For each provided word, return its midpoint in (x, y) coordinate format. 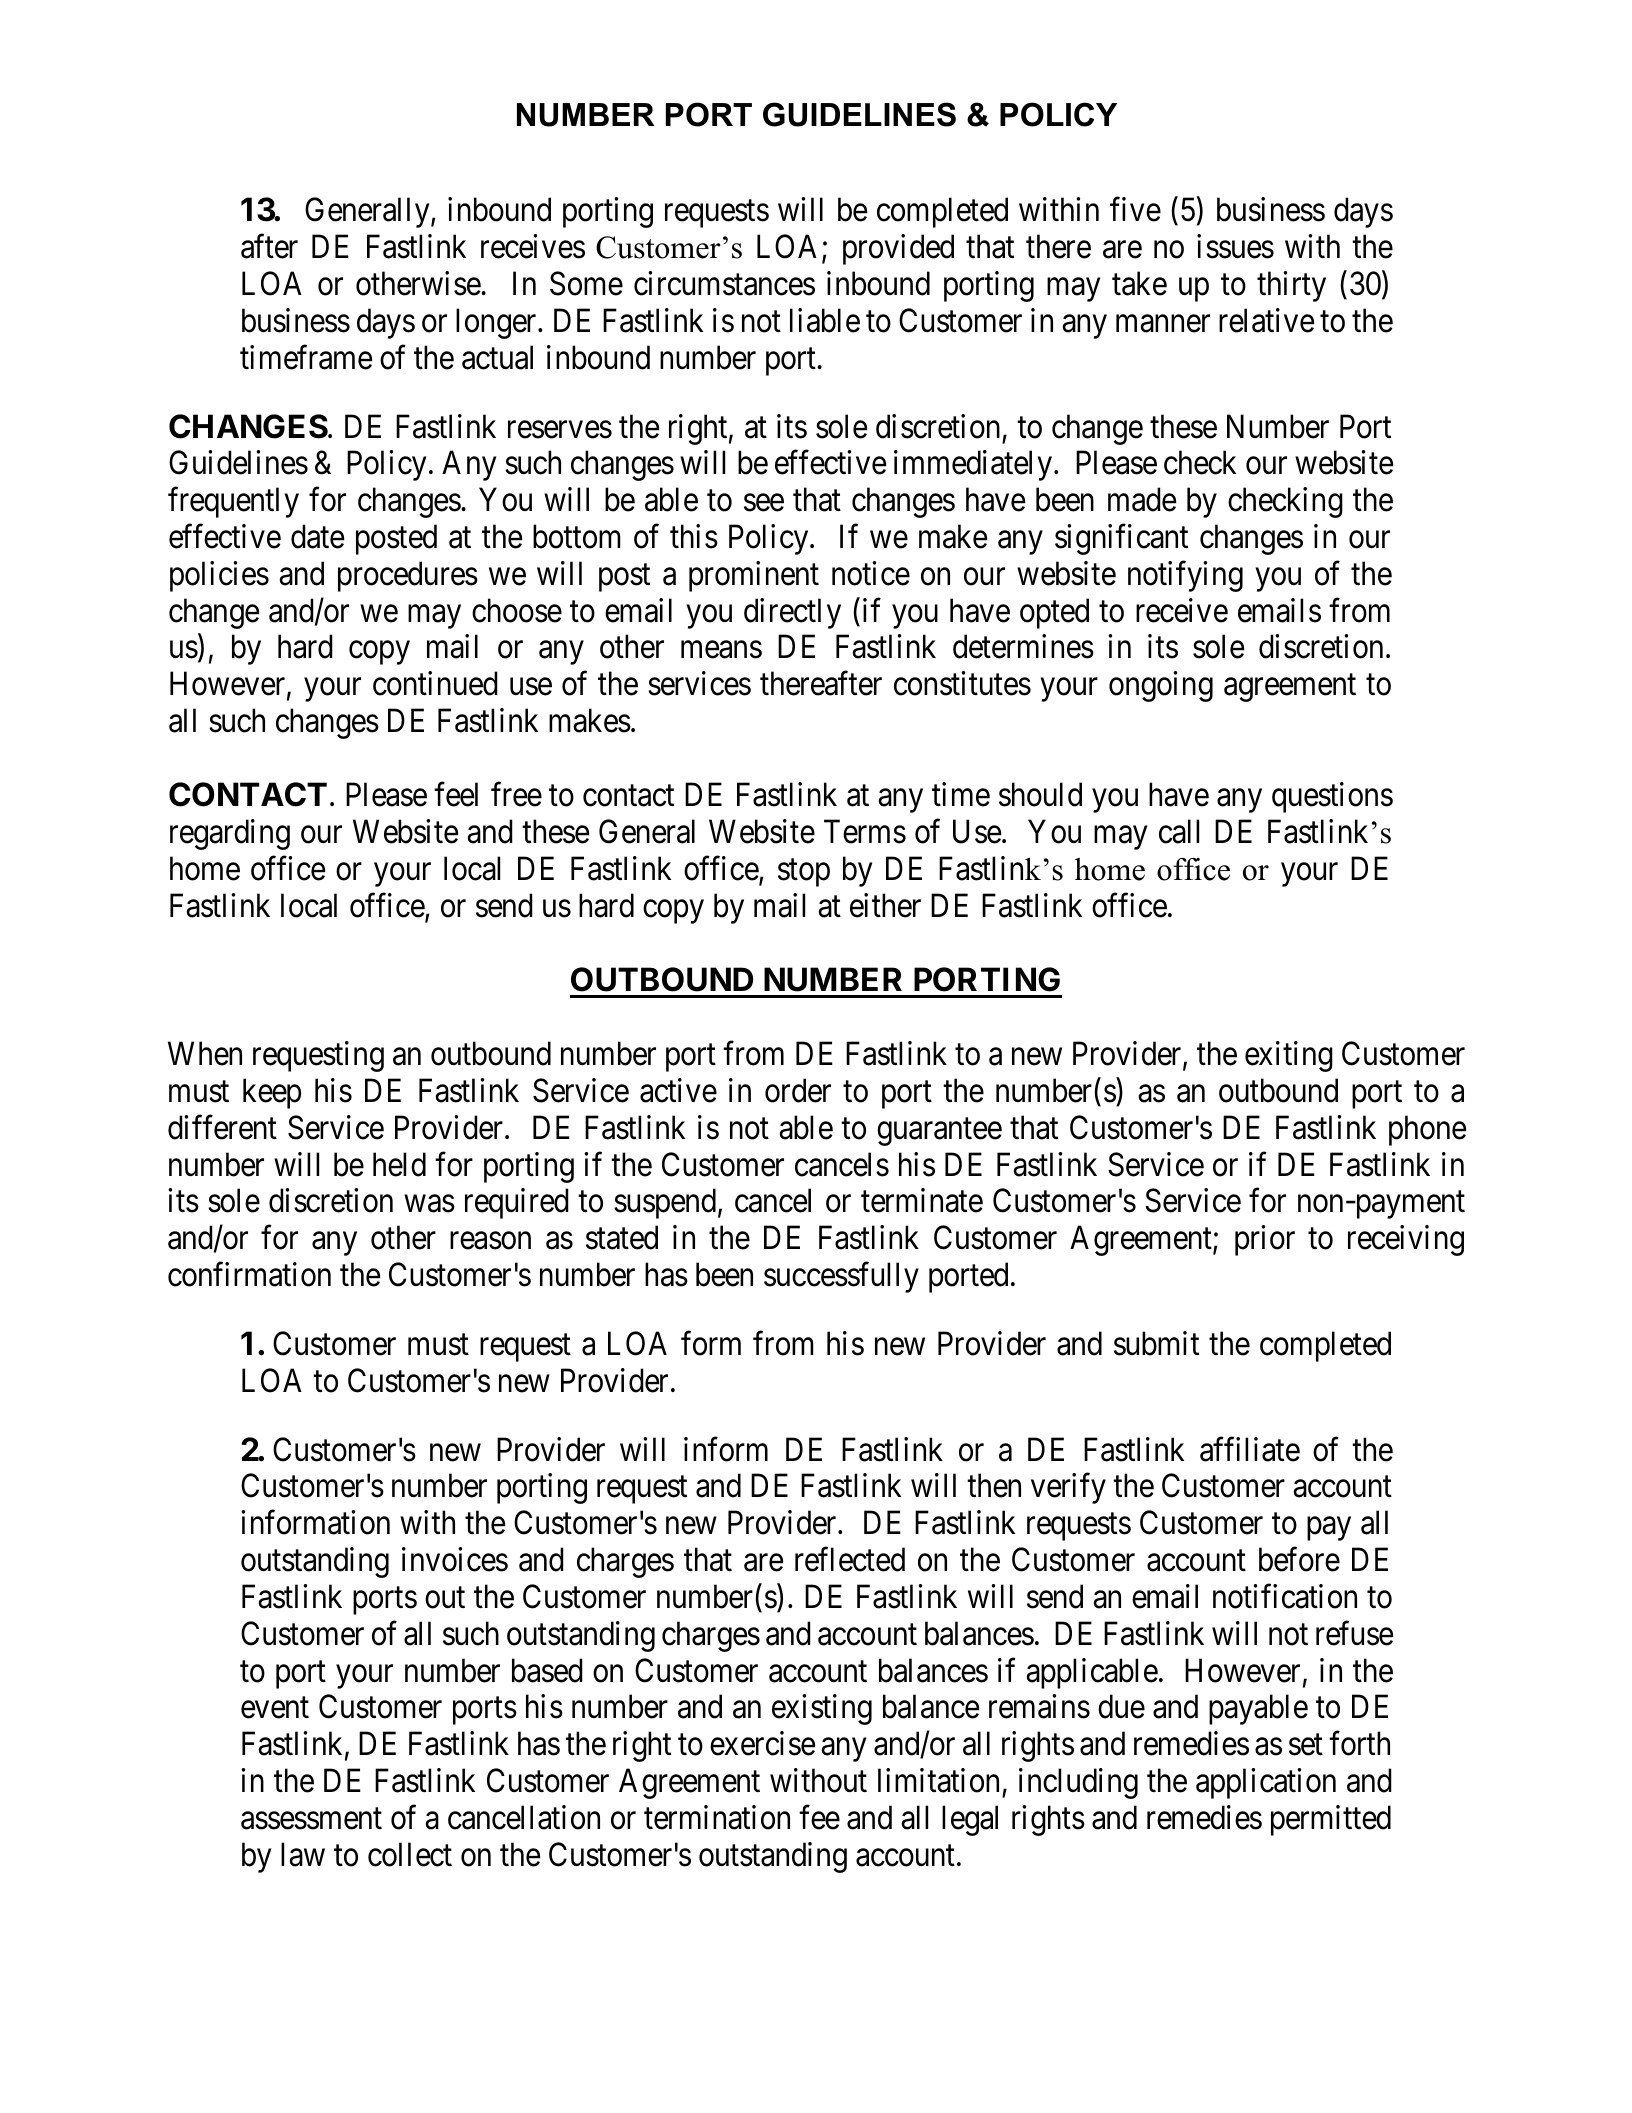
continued (435, 683)
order (798, 1090)
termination (717, 1817)
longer (497, 323)
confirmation (249, 1274)
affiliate (1250, 1449)
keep (272, 1093)
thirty (1291, 286)
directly (792, 613)
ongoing (1161, 686)
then (994, 1486)
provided (898, 249)
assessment (311, 1819)
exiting (1289, 1056)
